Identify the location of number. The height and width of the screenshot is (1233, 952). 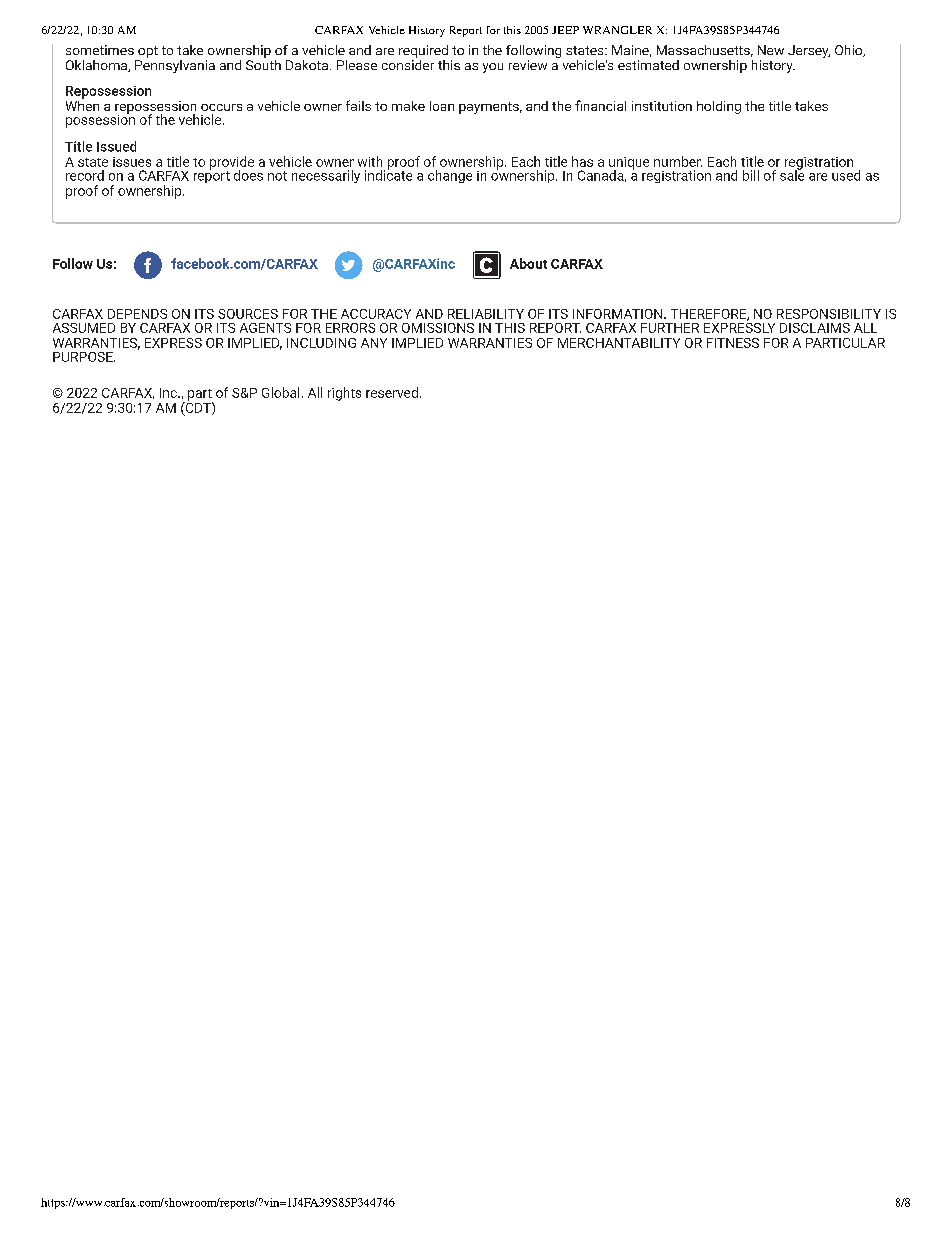
(678, 161).
